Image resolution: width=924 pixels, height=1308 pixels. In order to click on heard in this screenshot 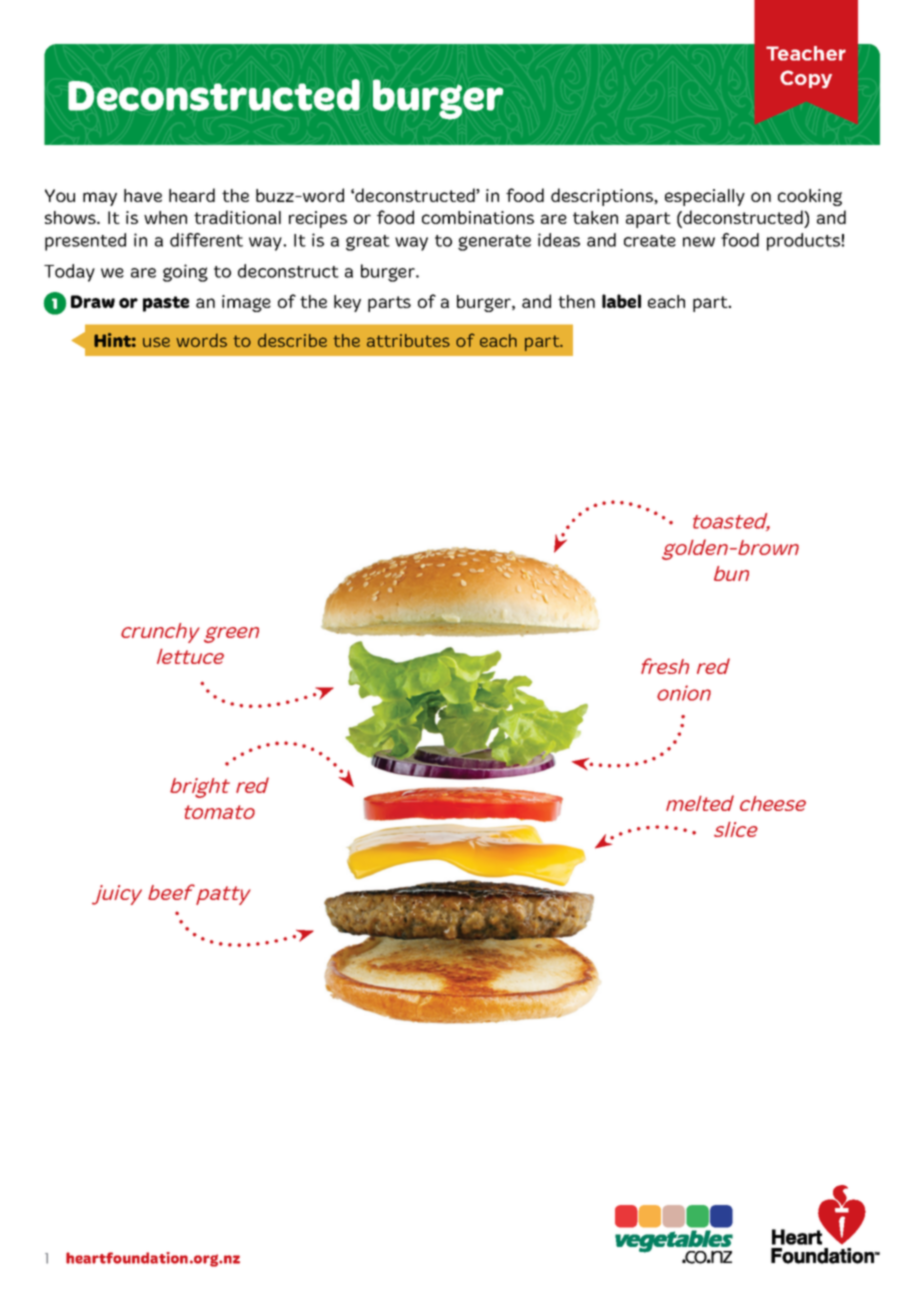, I will do `click(192, 195)`.
